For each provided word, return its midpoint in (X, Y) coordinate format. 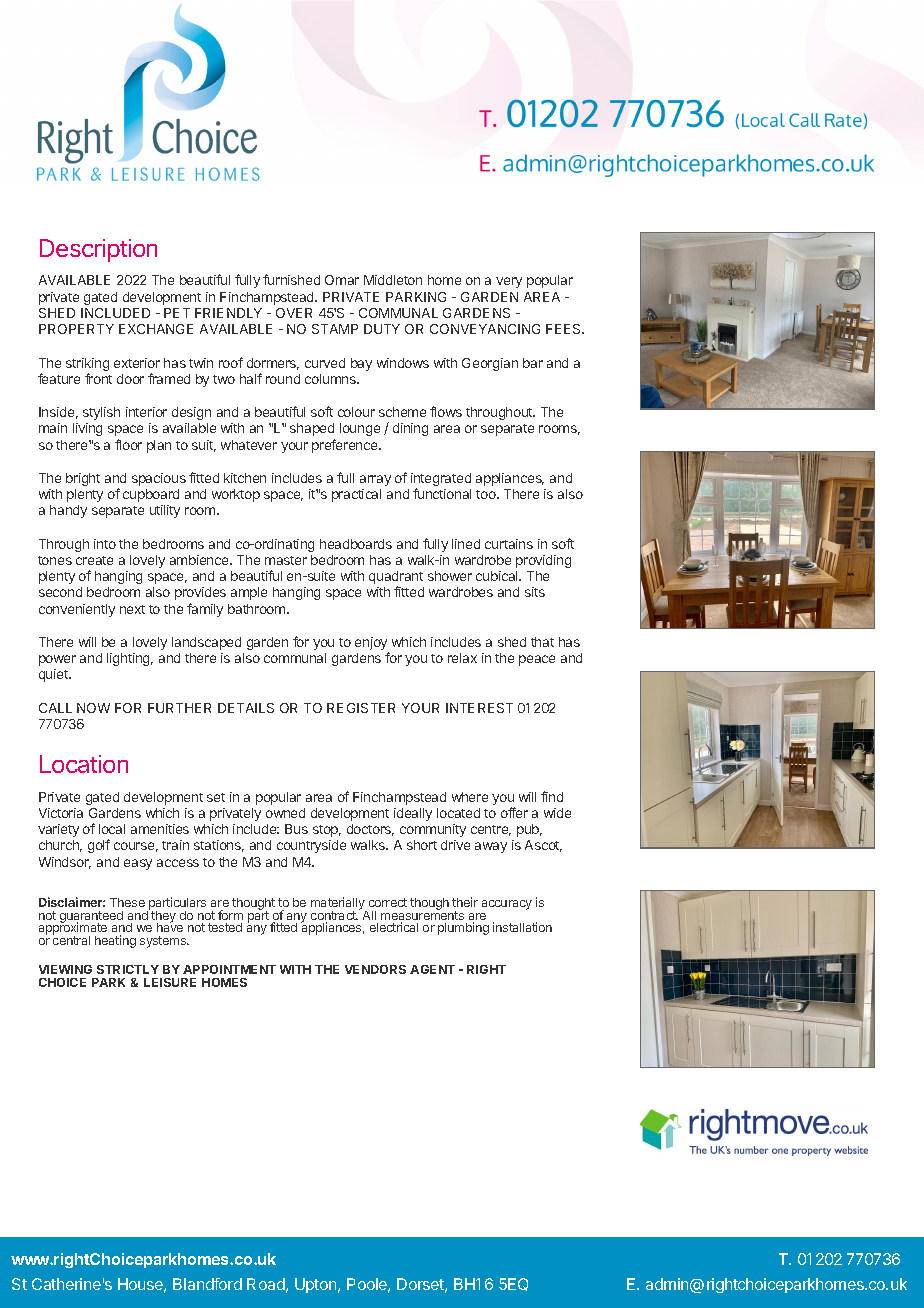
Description (98, 250)
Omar (342, 280)
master (286, 560)
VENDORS (375, 969)
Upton (317, 1285)
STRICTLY (128, 969)
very (509, 282)
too (487, 494)
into (105, 544)
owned (285, 813)
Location (84, 764)
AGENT (432, 969)
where (470, 797)
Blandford (207, 1284)
